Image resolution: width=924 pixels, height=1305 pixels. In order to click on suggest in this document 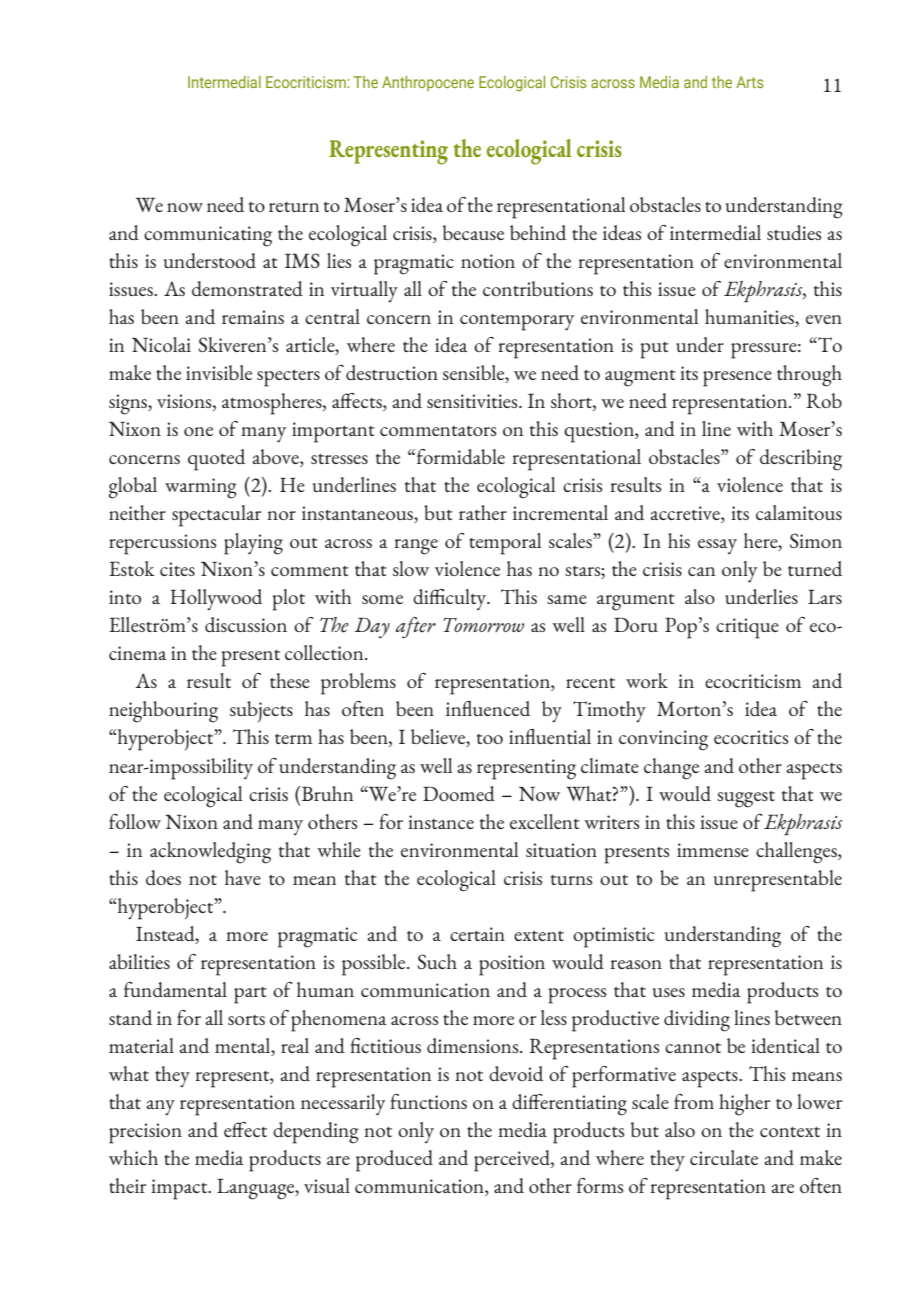, I will do `click(746, 799)`.
